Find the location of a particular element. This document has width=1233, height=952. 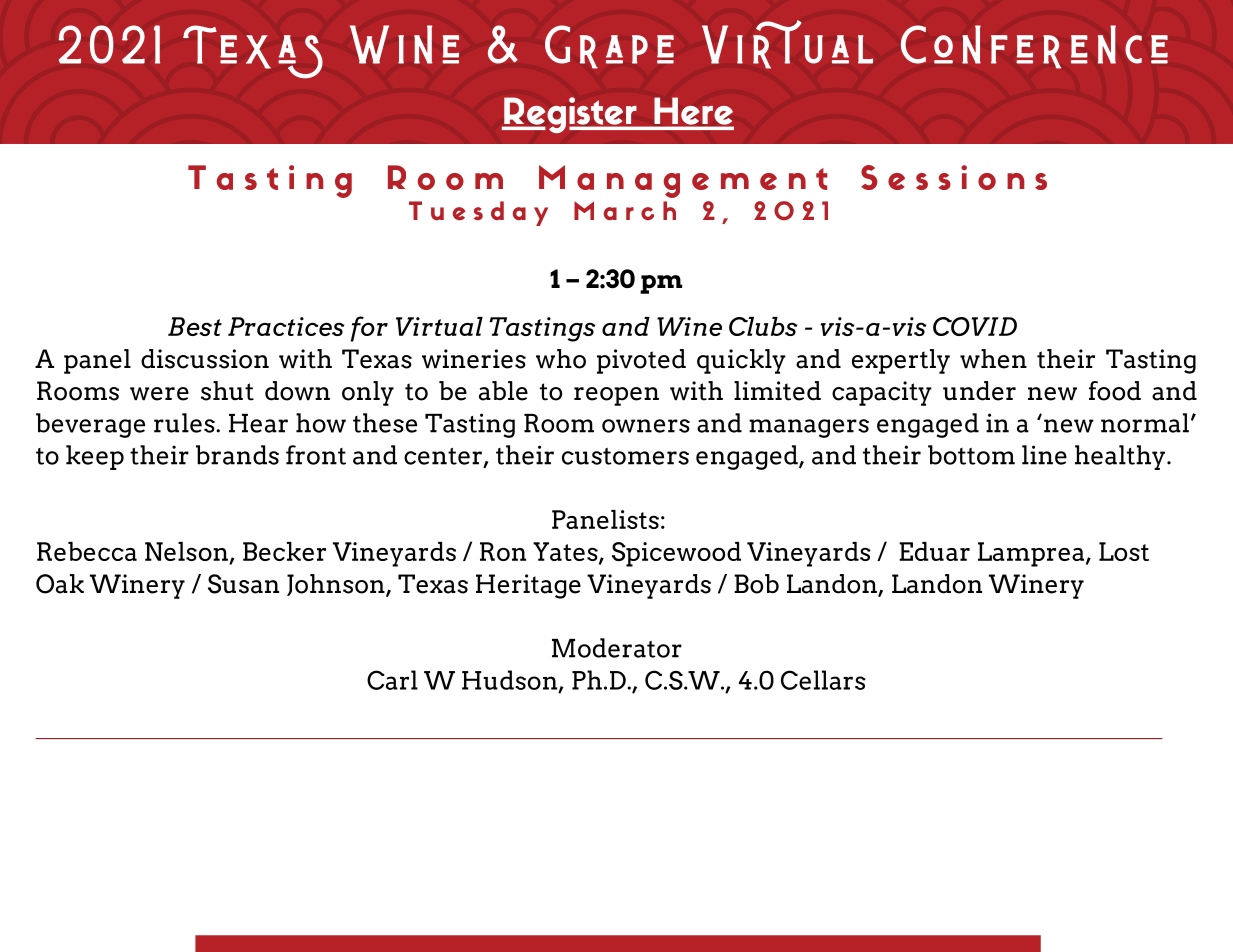

line is located at coordinates (1044, 455).
